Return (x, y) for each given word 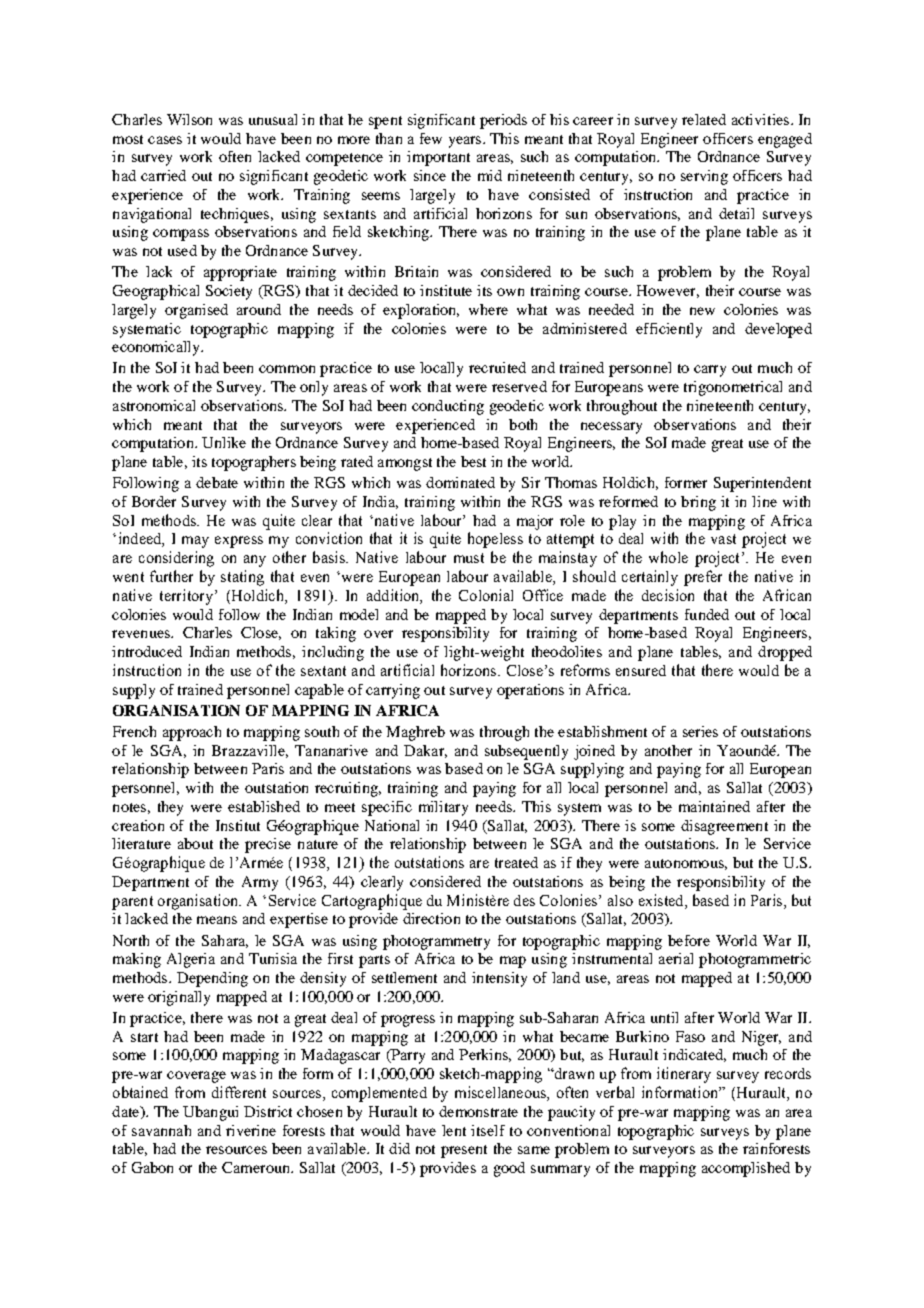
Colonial (486, 595)
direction (431, 918)
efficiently (669, 330)
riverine (251, 1130)
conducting (448, 407)
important (438, 158)
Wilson (189, 119)
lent (454, 1130)
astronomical (154, 405)
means (217, 920)
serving (704, 177)
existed (662, 900)
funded (707, 614)
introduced (147, 651)
